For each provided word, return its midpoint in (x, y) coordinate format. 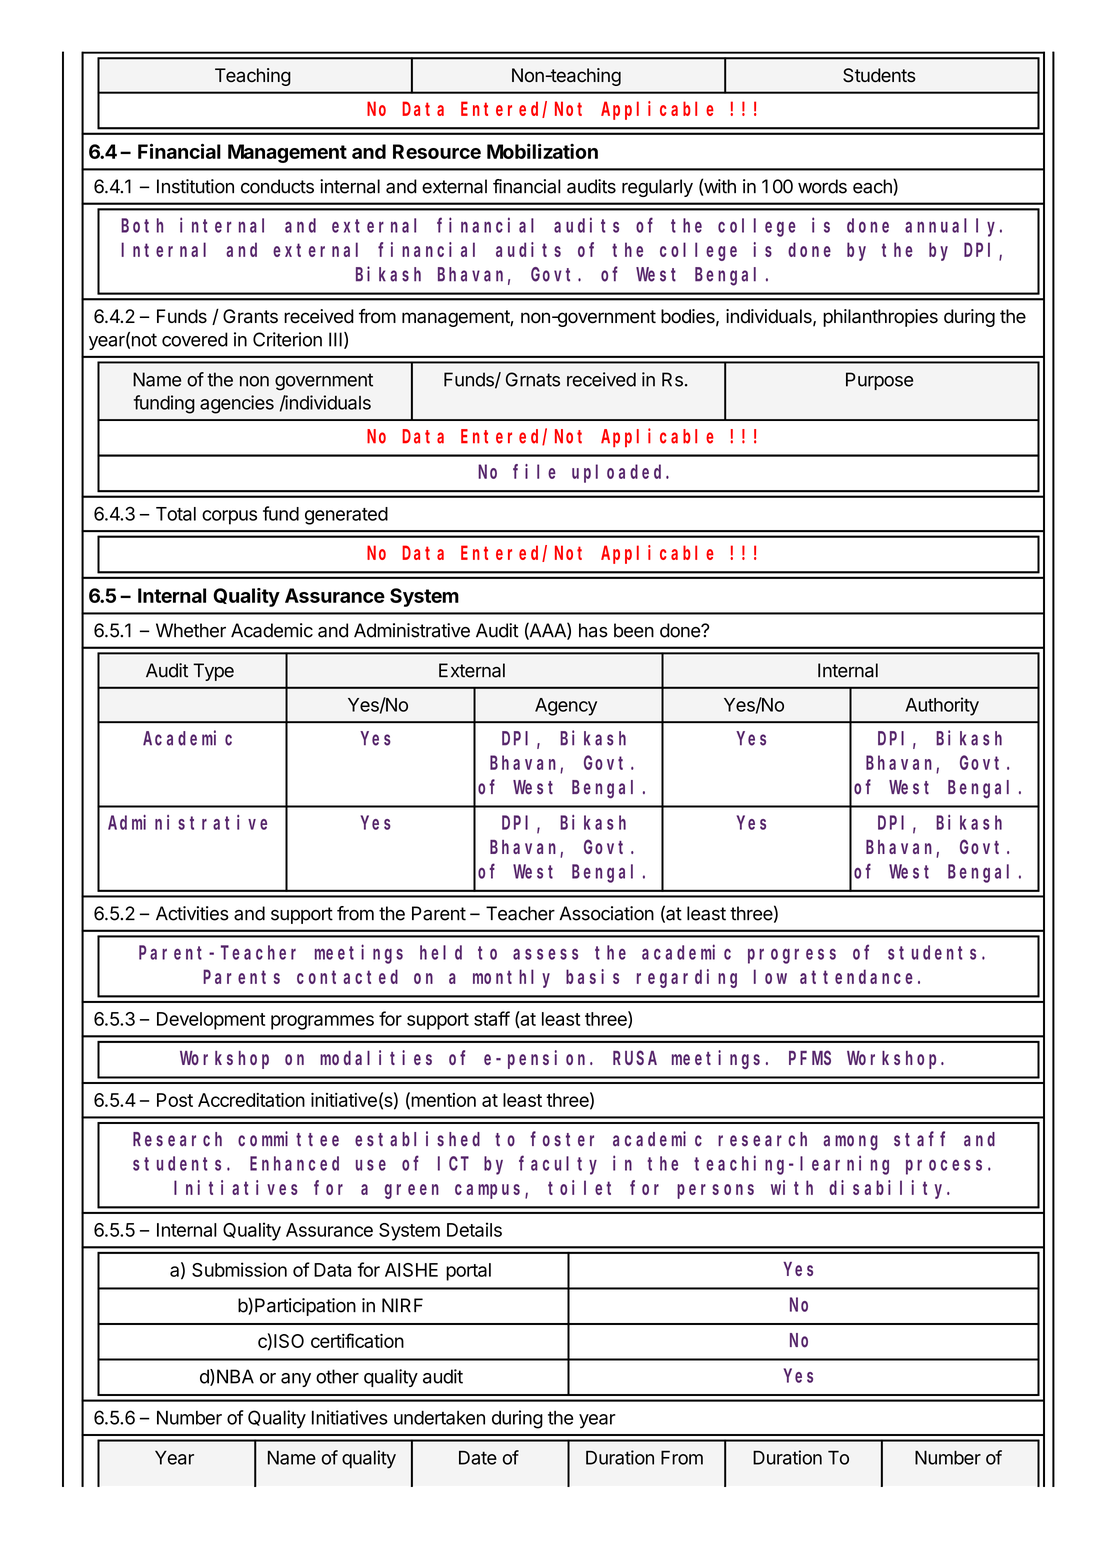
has (593, 630)
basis (592, 976)
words (822, 186)
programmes (322, 1022)
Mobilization (542, 151)
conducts (277, 186)
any (296, 1380)
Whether (191, 630)
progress (792, 956)
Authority (942, 706)
